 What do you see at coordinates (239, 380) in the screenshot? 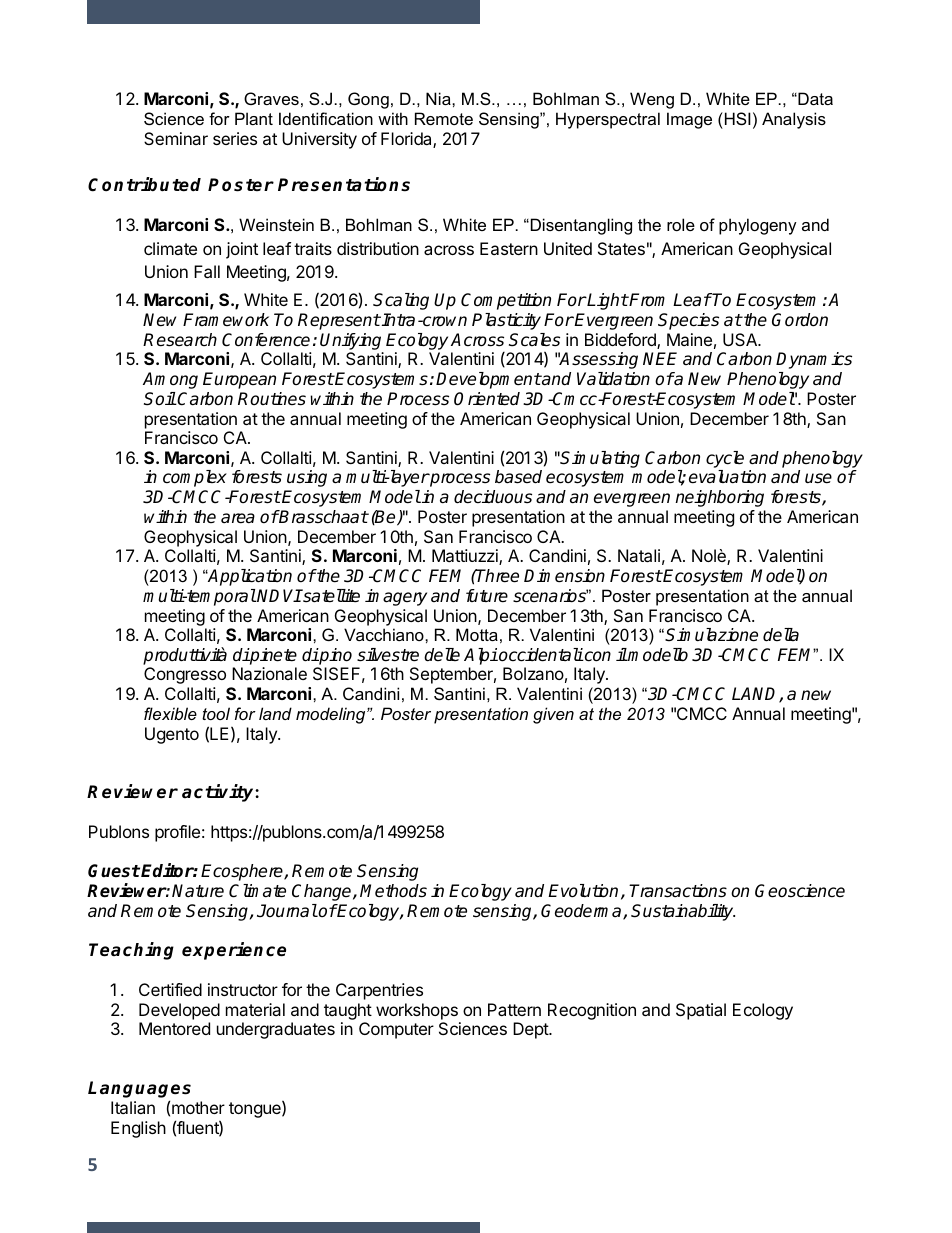
I see `European` at bounding box center [239, 380].
